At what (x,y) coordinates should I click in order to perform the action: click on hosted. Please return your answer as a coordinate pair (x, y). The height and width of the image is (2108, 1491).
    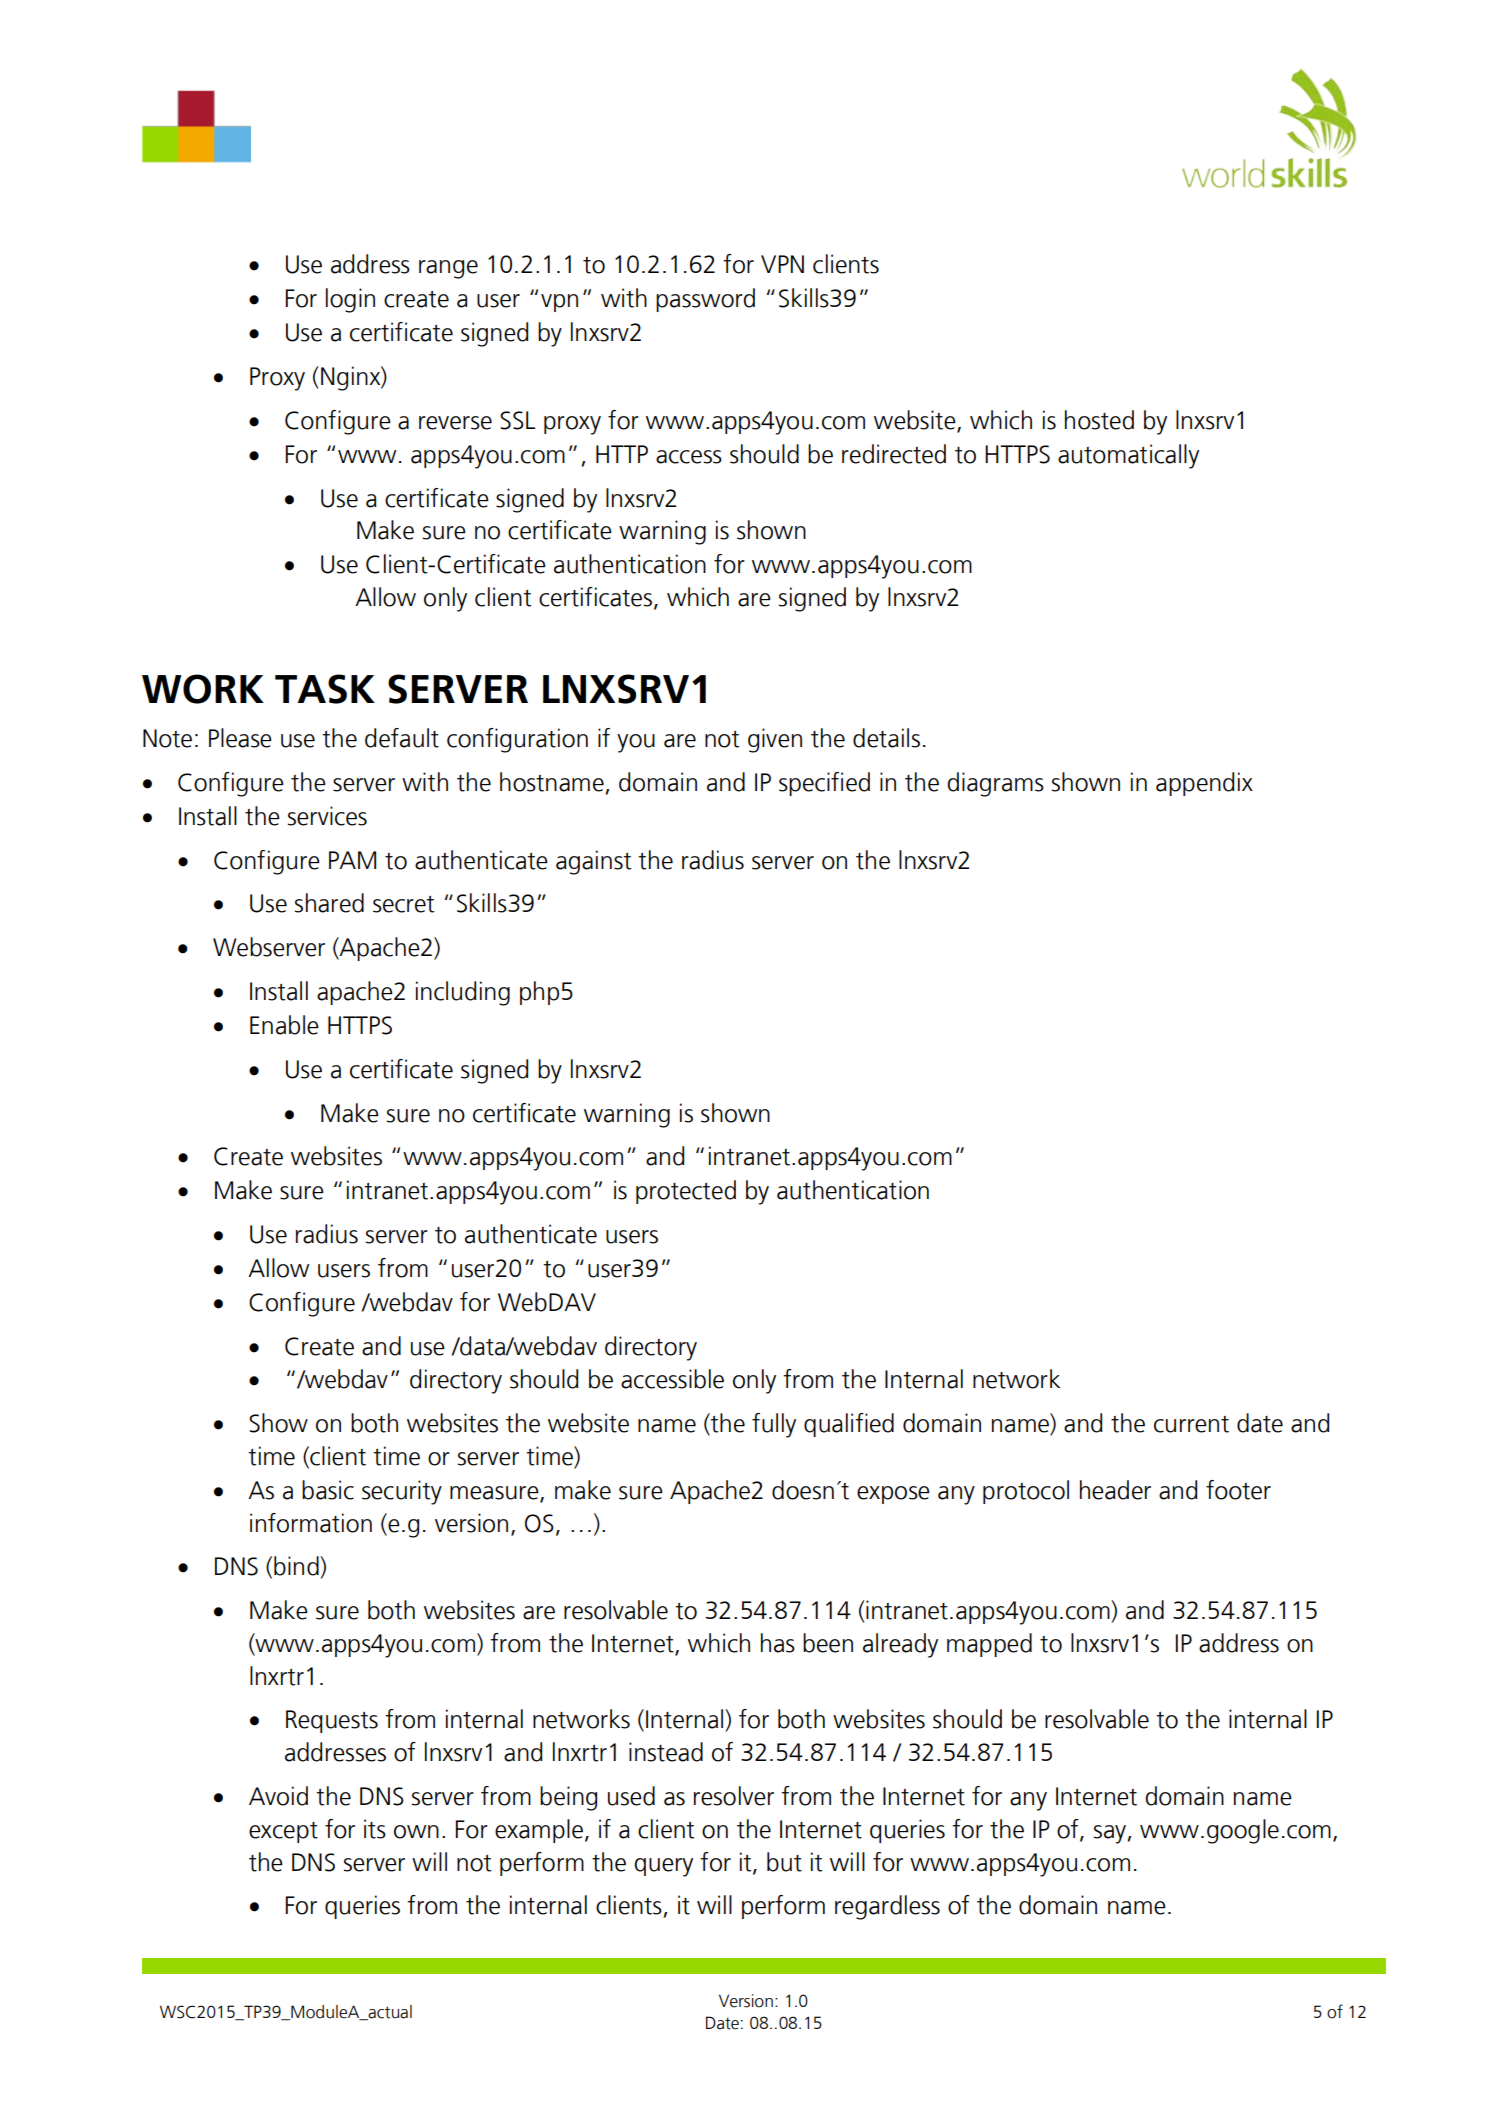
    Looking at the image, I should click on (1099, 420).
